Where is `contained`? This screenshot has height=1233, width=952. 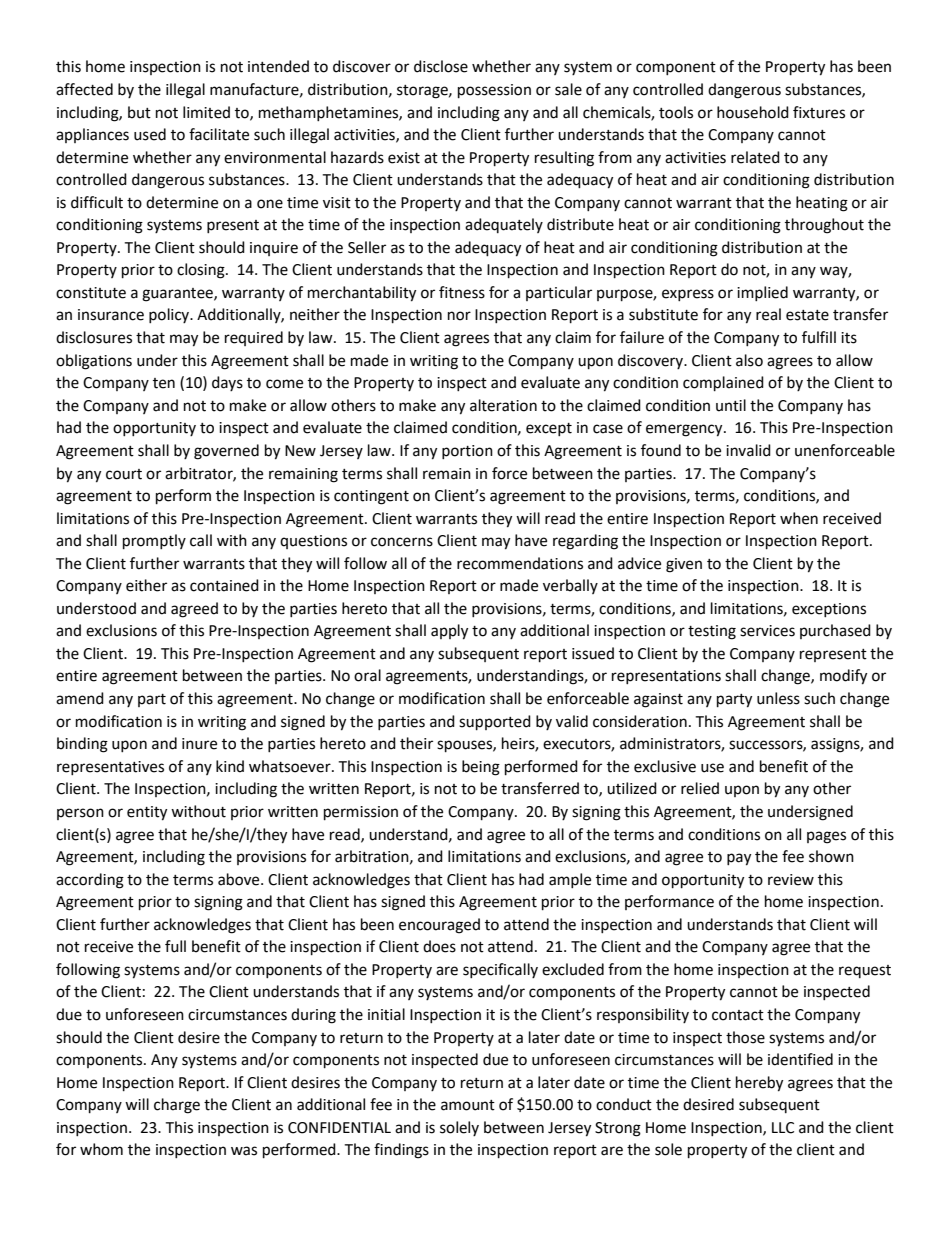 contained is located at coordinates (224, 585).
